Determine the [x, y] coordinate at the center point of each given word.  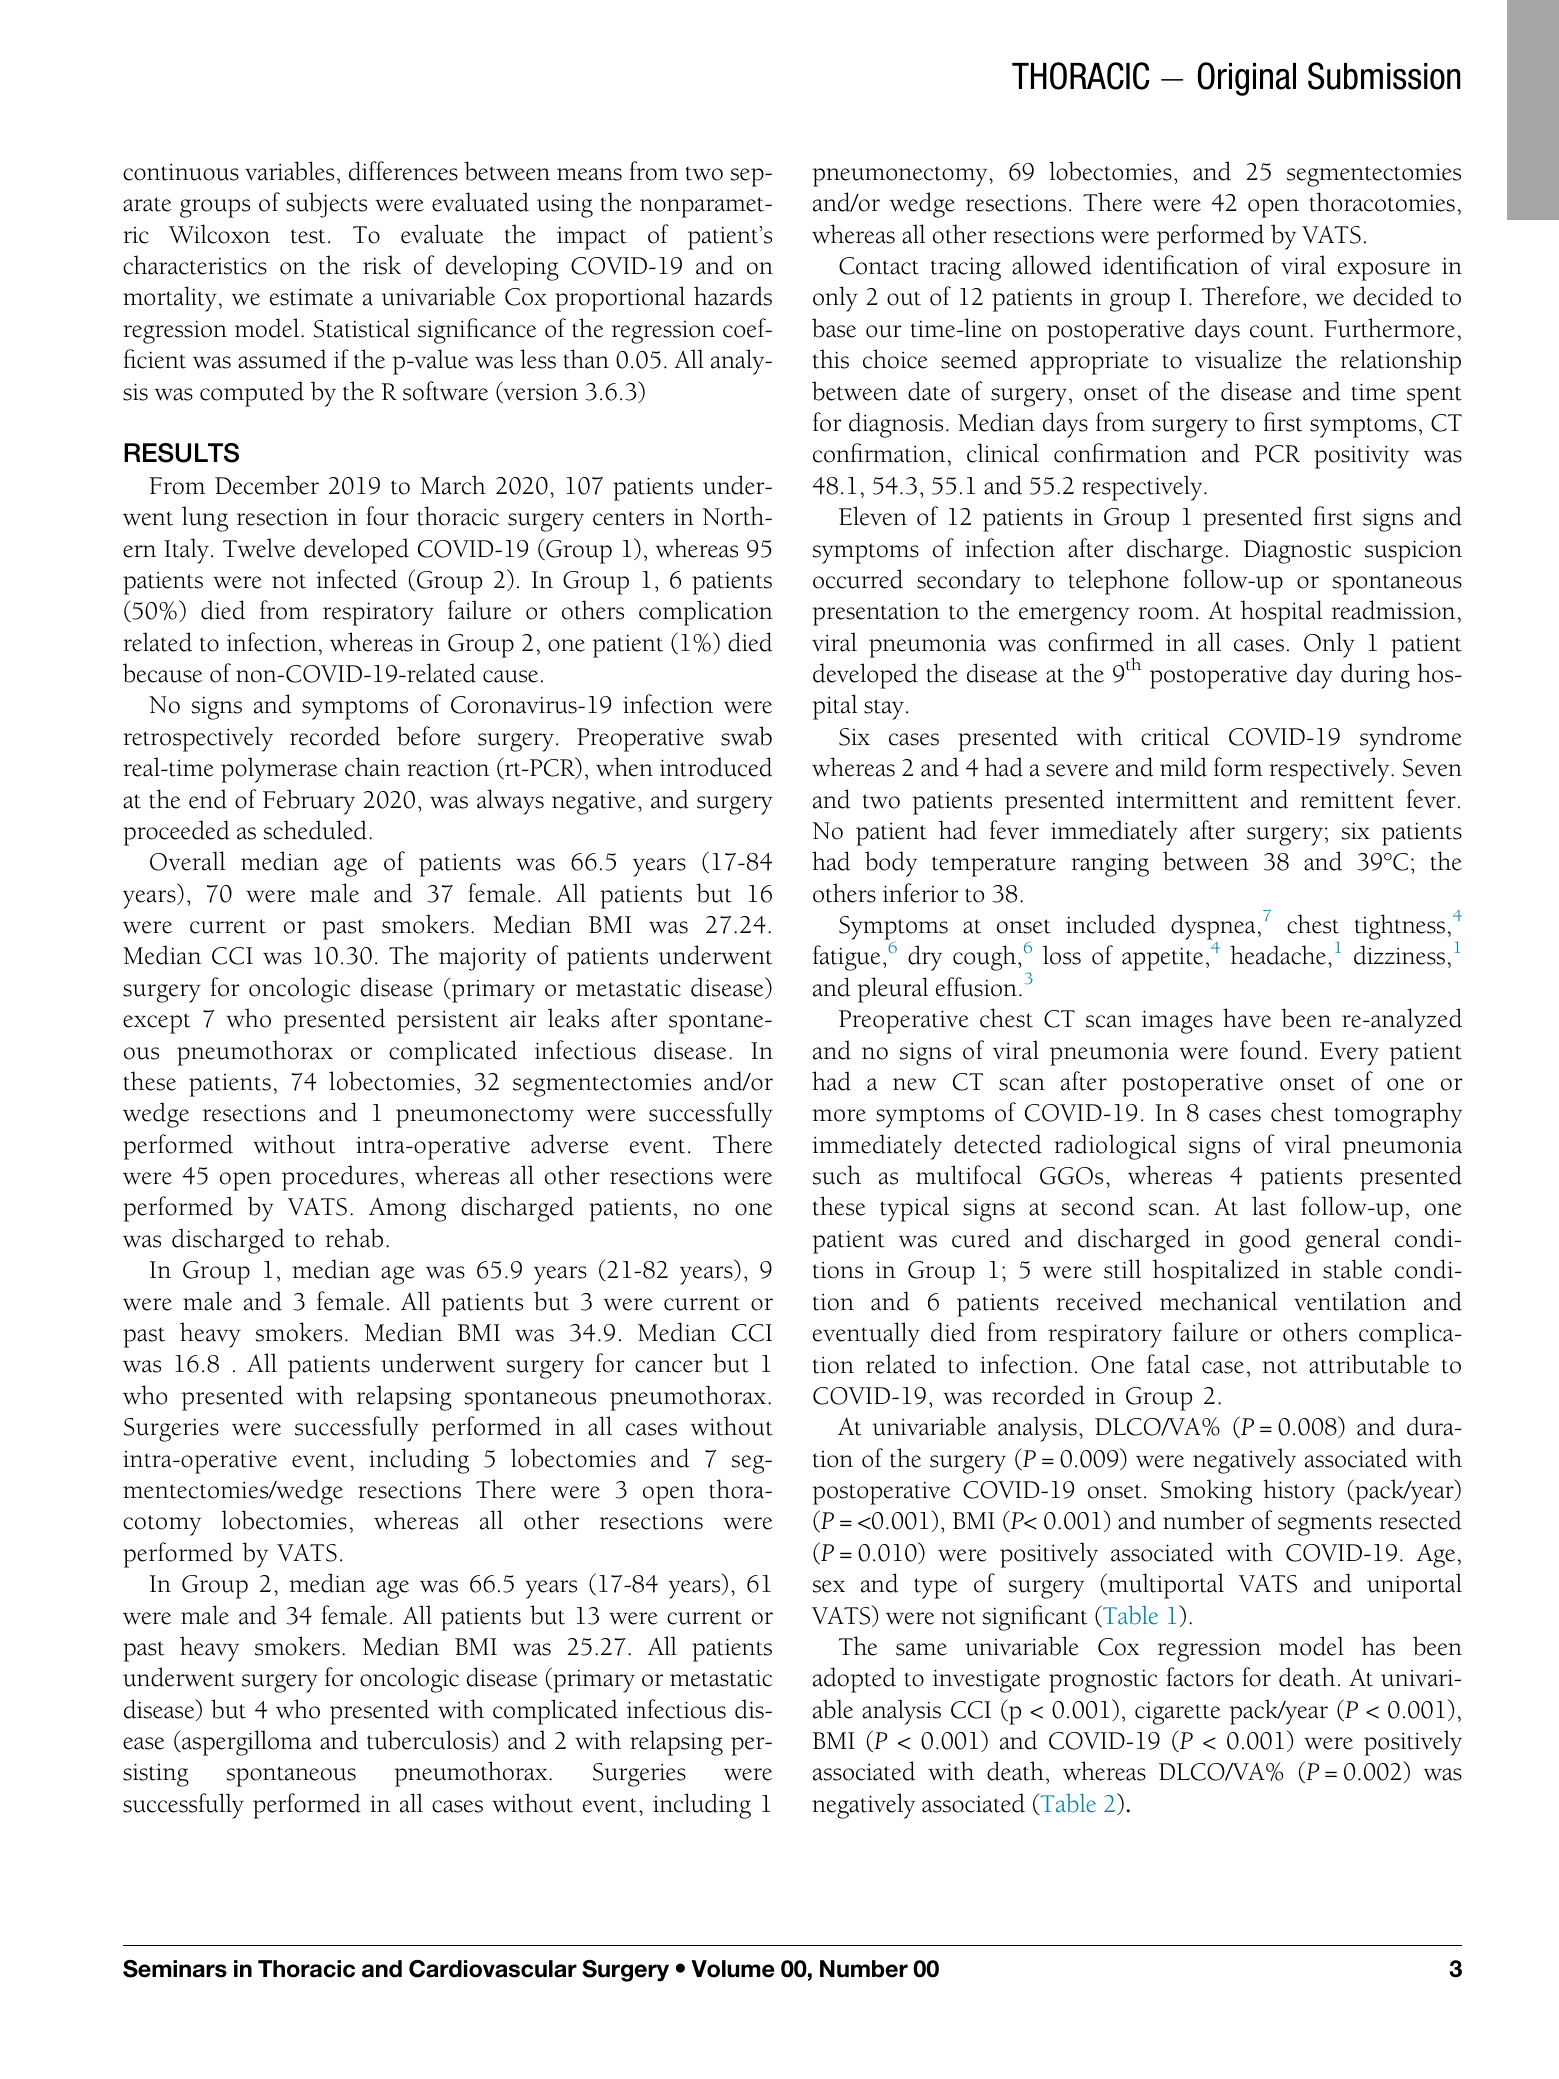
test [308, 236]
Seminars [175, 1969]
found [1271, 1050]
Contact [879, 266]
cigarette [1177, 1713]
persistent [447, 1022]
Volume [733, 1969]
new [914, 1084]
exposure [1384, 271]
